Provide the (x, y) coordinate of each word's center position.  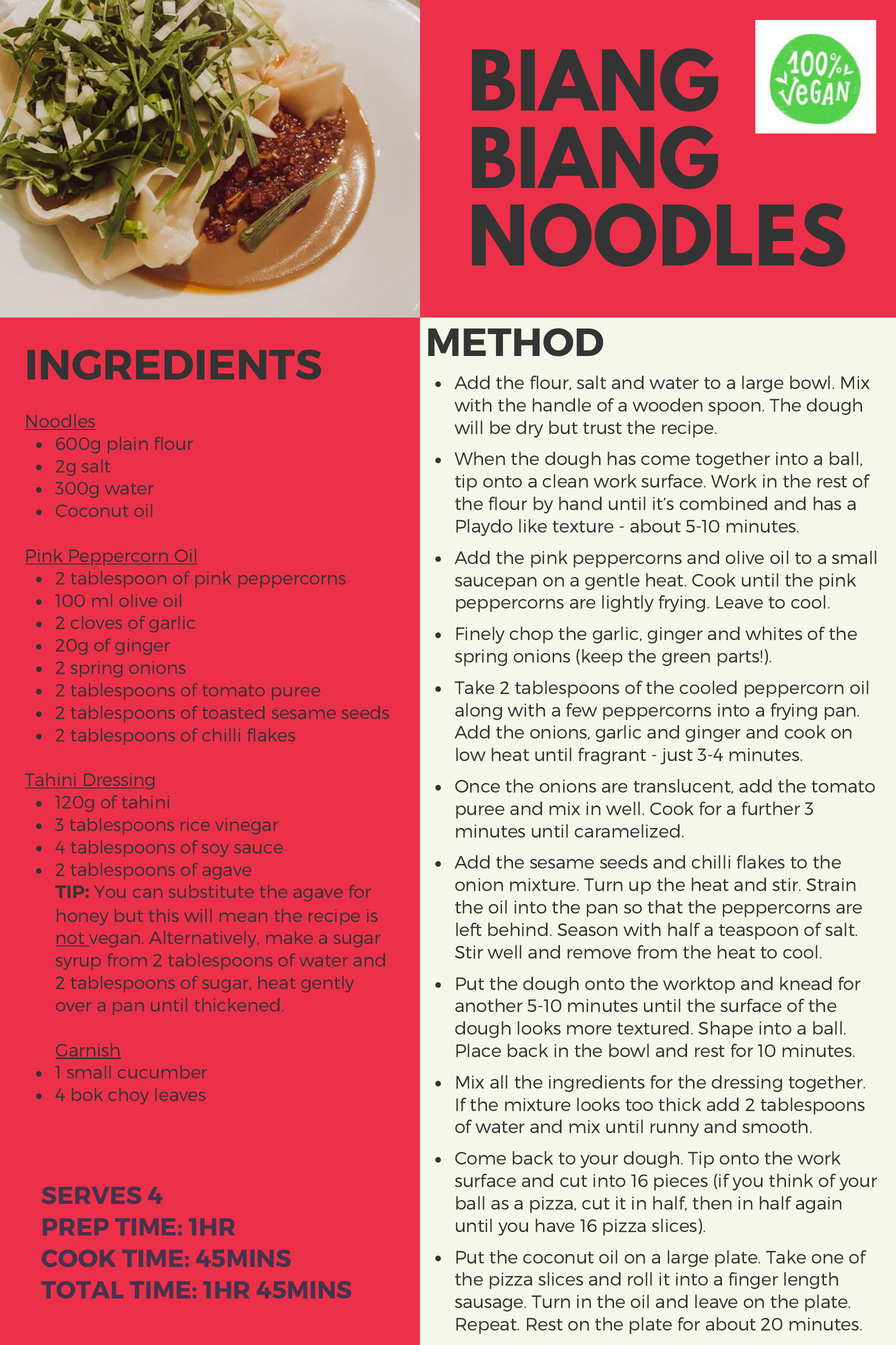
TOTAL (82, 1290)
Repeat (487, 1326)
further (771, 808)
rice (195, 824)
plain (128, 445)
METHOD (515, 342)
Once (477, 786)
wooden (667, 405)
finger (753, 1280)
